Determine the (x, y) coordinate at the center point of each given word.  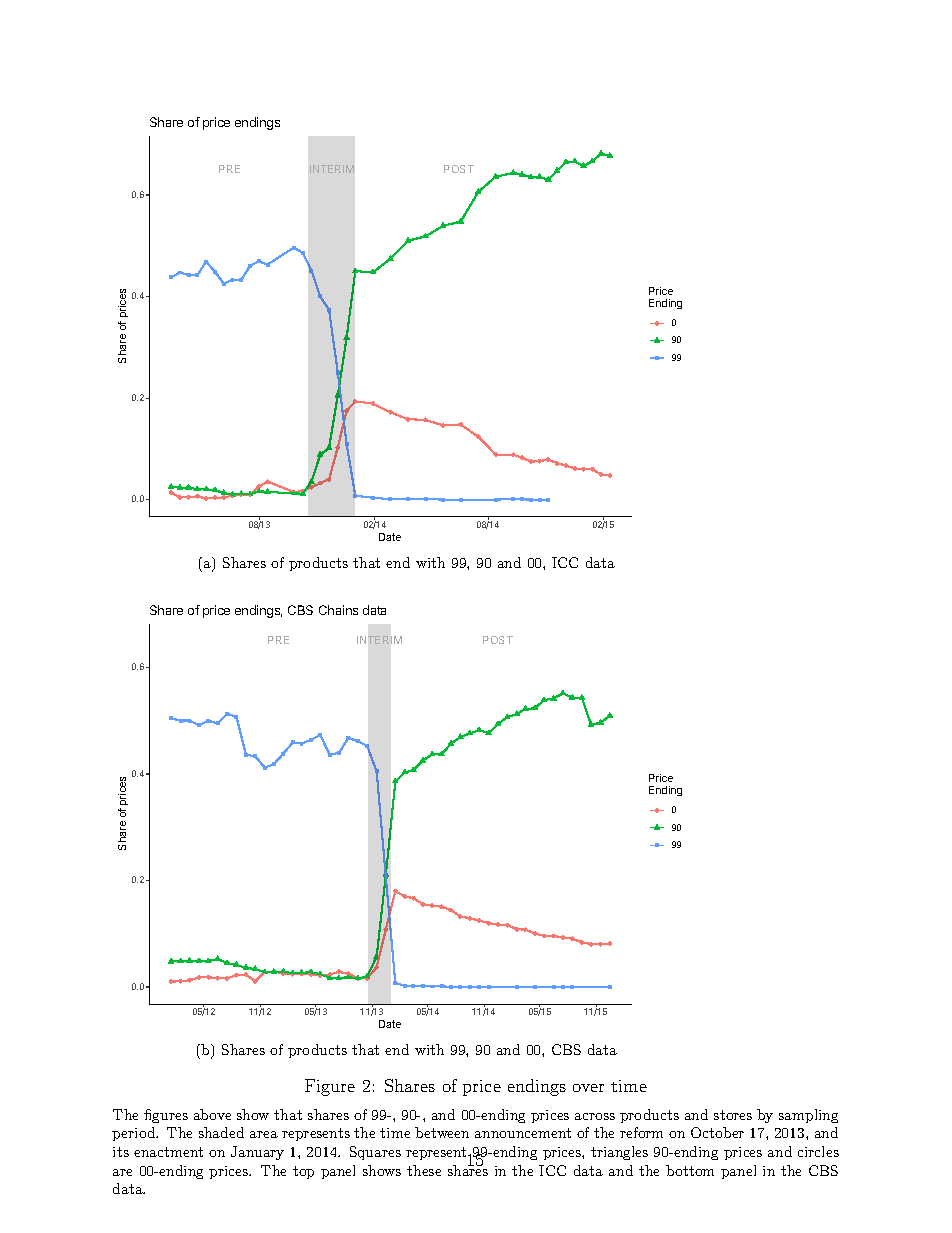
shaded (221, 1132)
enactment (168, 1152)
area (264, 1134)
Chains (338, 610)
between (442, 1132)
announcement (523, 1133)
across (595, 1116)
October (717, 1132)
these (424, 1170)
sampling (808, 1116)
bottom (690, 1170)
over (588, 1088)
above (212, 1114)
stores (733, 1115)
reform (641, 1132)
